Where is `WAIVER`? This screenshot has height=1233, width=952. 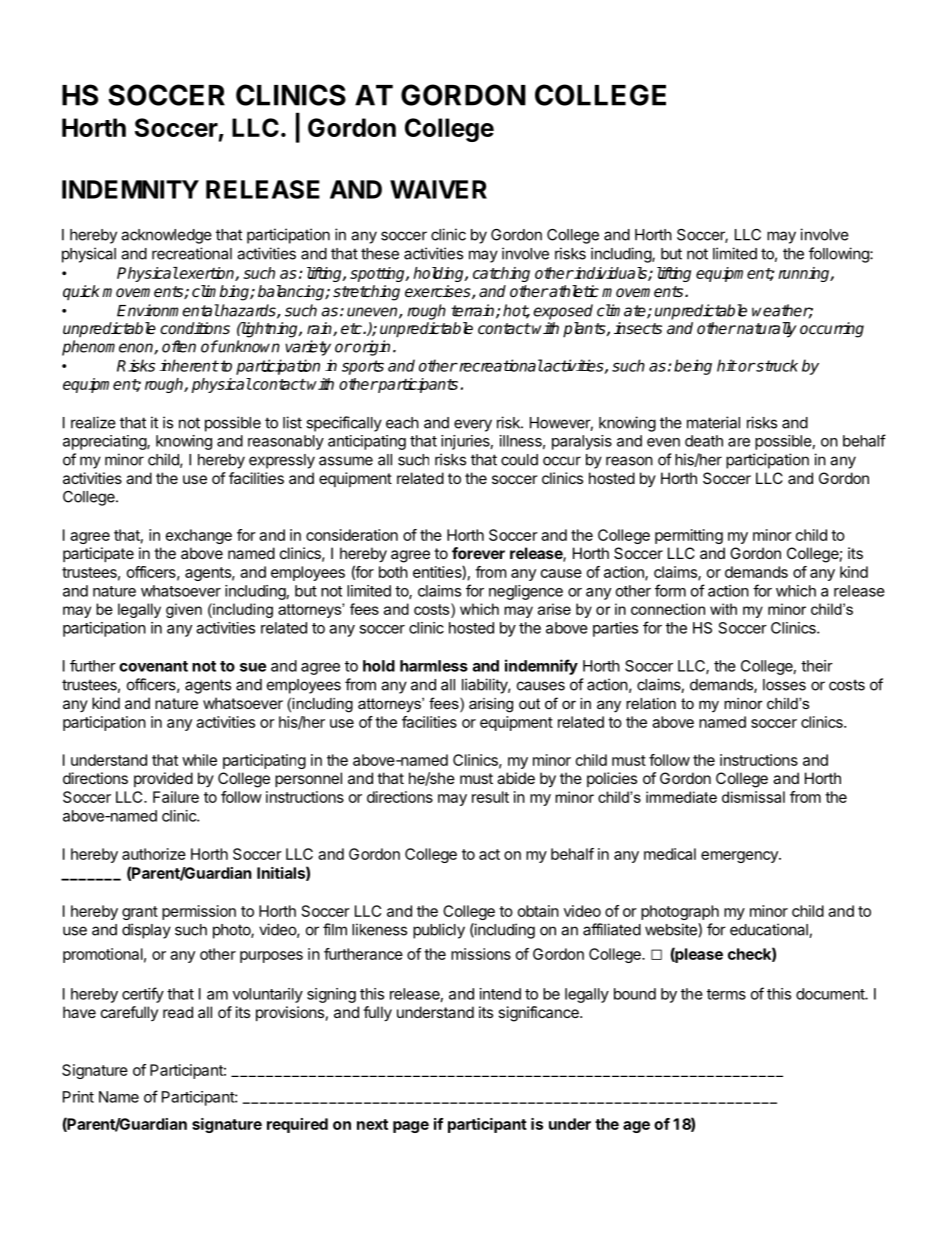
WAIVER is located at coordinates (438, 189).
